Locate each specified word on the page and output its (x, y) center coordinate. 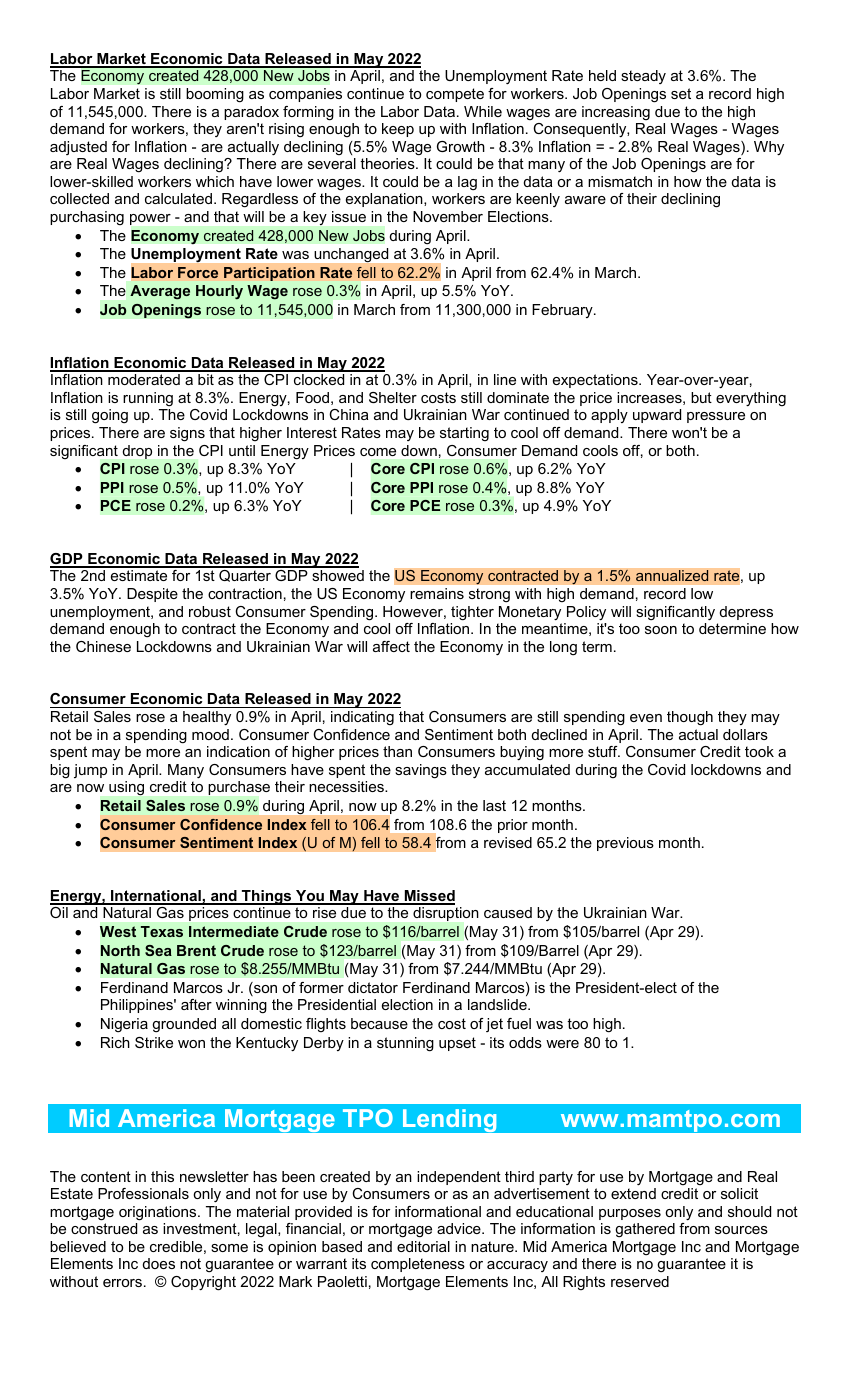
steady (643, 77)
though (690, 718)
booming (215, 95)
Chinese (103, 646)
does (159, 1263)
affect (391, 646)
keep (398, 130)
